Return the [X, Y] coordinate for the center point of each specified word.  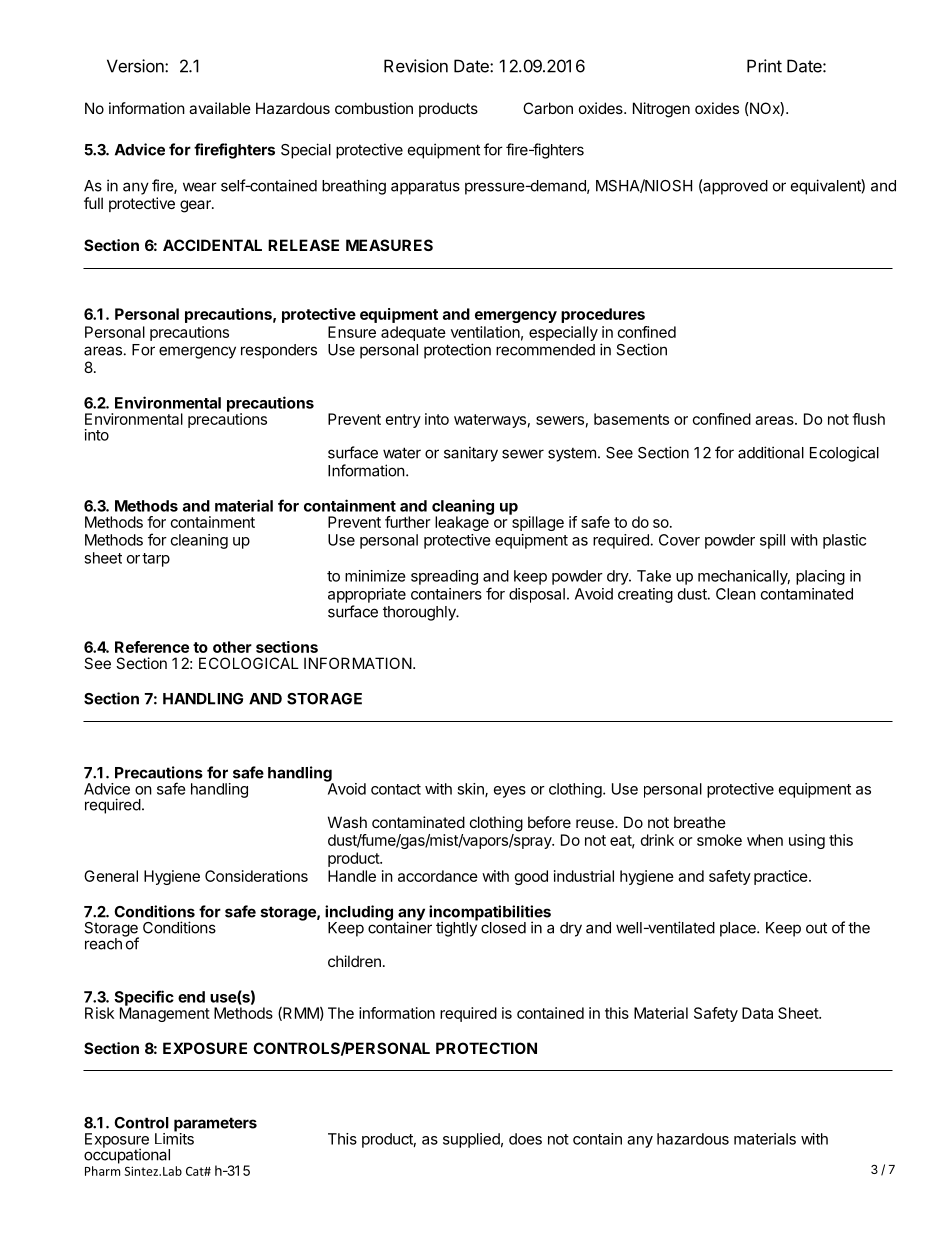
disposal [537, 595]
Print [764, 66]
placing [820, 577]
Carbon [548, 108]
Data [757, 1013]
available [220, 108]
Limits [174, 1138]
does [525, 1139]
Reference [152, 647]
